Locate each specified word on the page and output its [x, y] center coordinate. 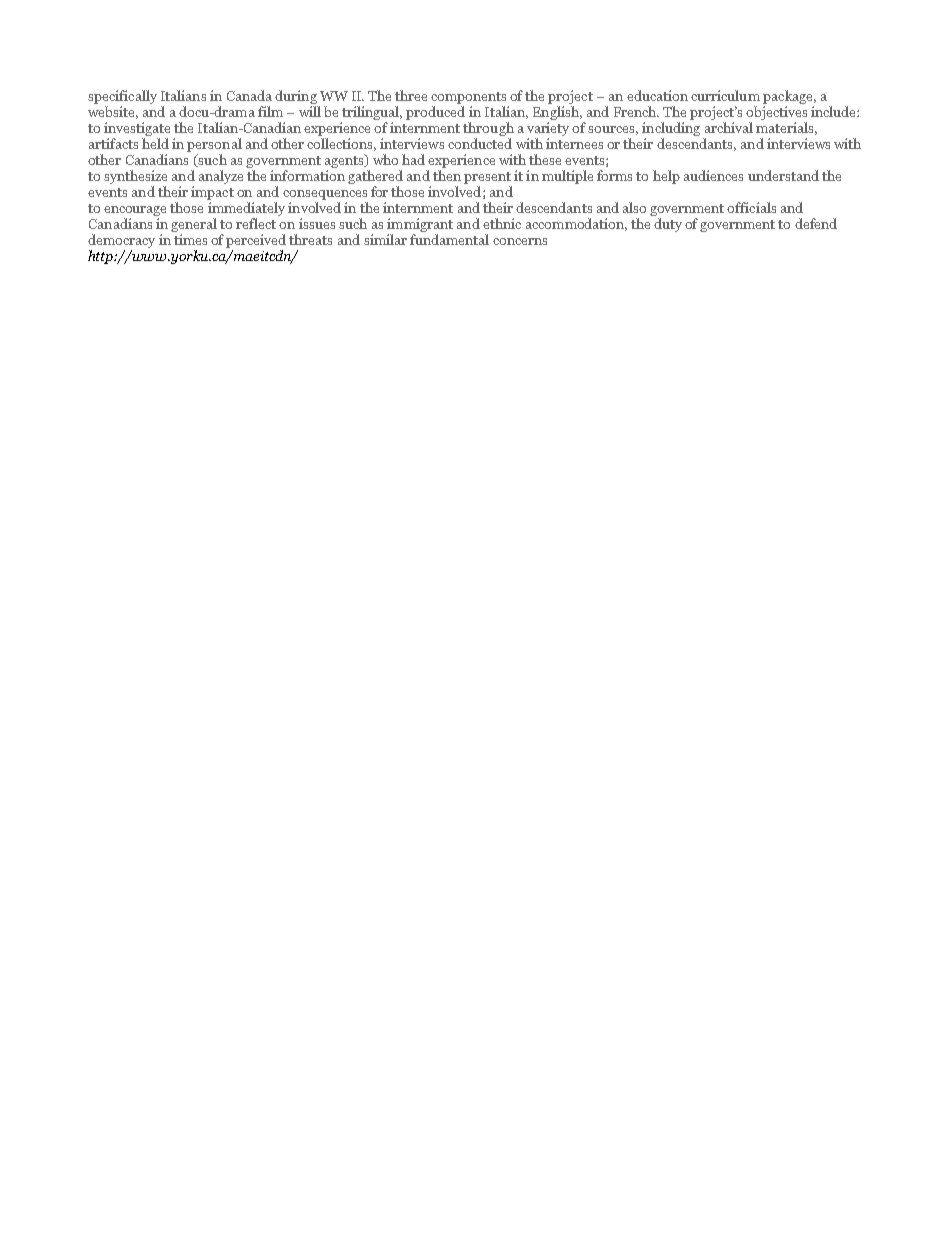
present [487, 178]
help [666, 177]
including [671, 130]
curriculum [725, 95]
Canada [249, 95]
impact [212, 193]
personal [214, 145]
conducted [480, 143]
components [470, 99]
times [190, 239]
